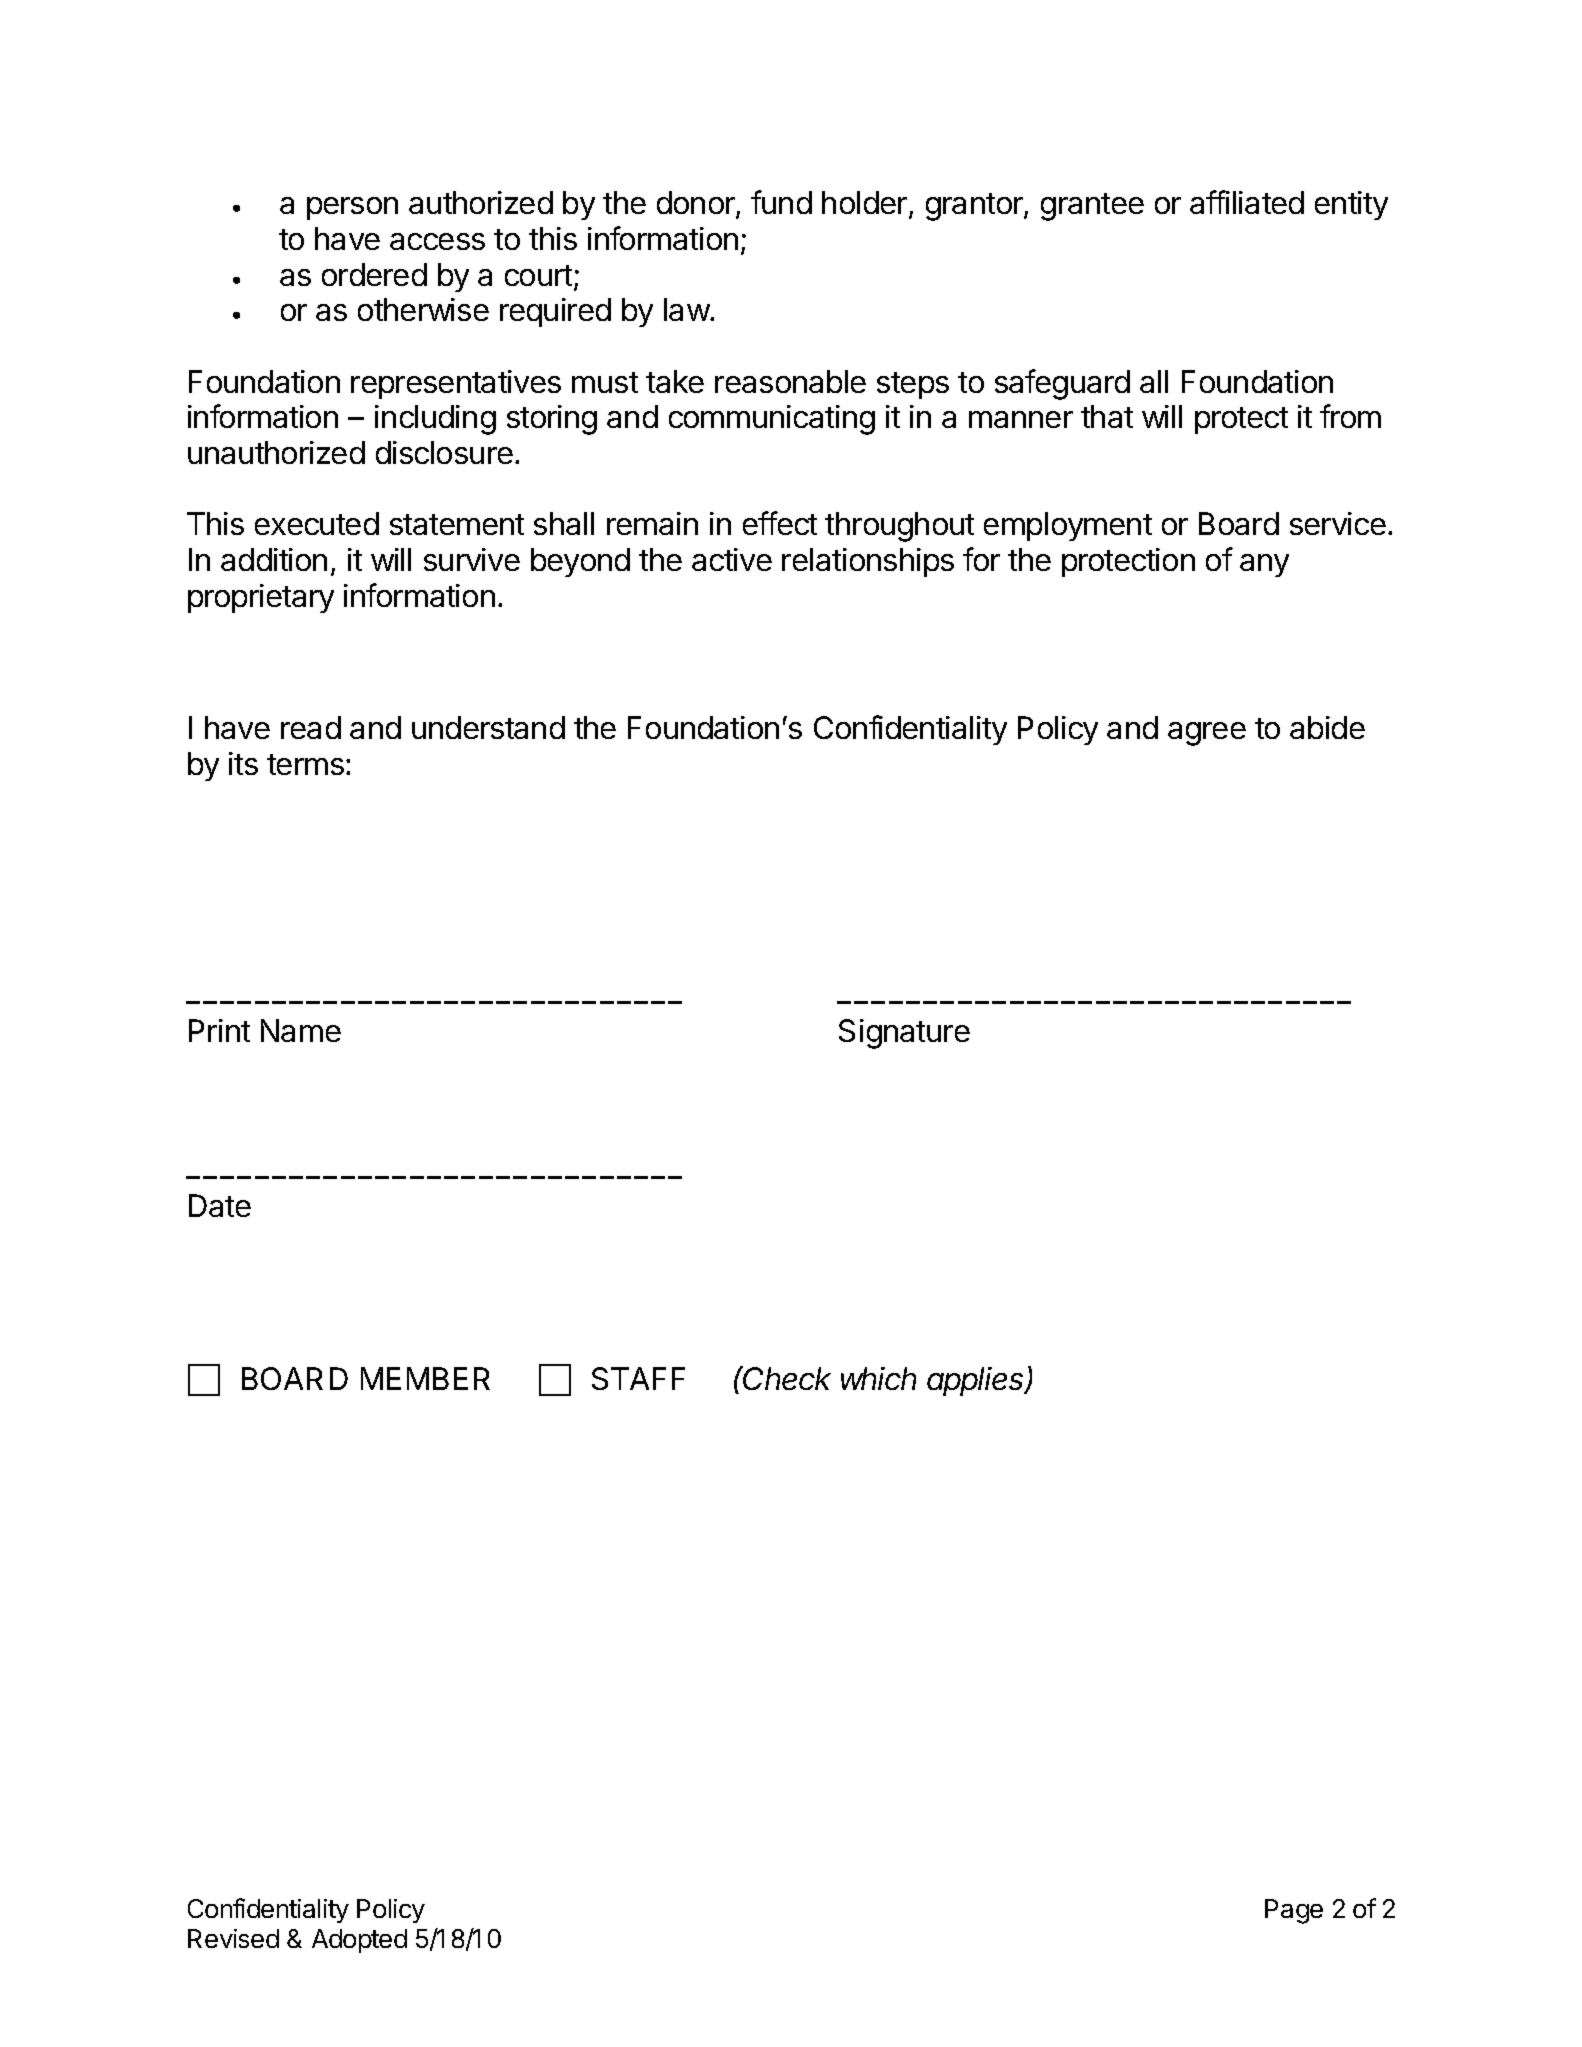 The width and height of the screenshot is (1582, 2047). I want to click on Signature, so click(904, 1034).
